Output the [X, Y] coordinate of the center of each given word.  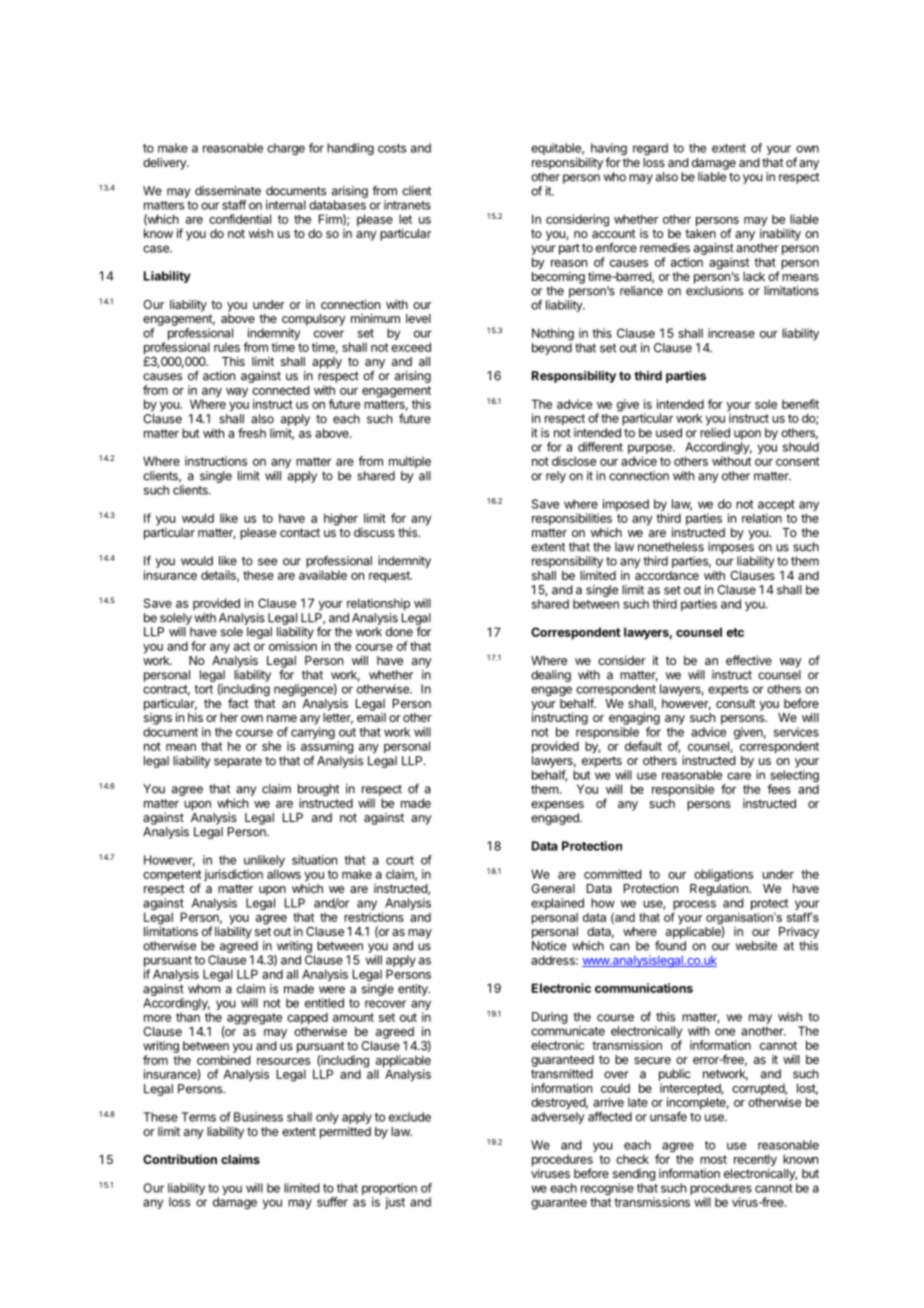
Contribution [180, 1159]
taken [700, 233]
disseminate [228, 191]
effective [749, 660]
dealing [551, 676]
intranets [407, 205]
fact [238, 703]
